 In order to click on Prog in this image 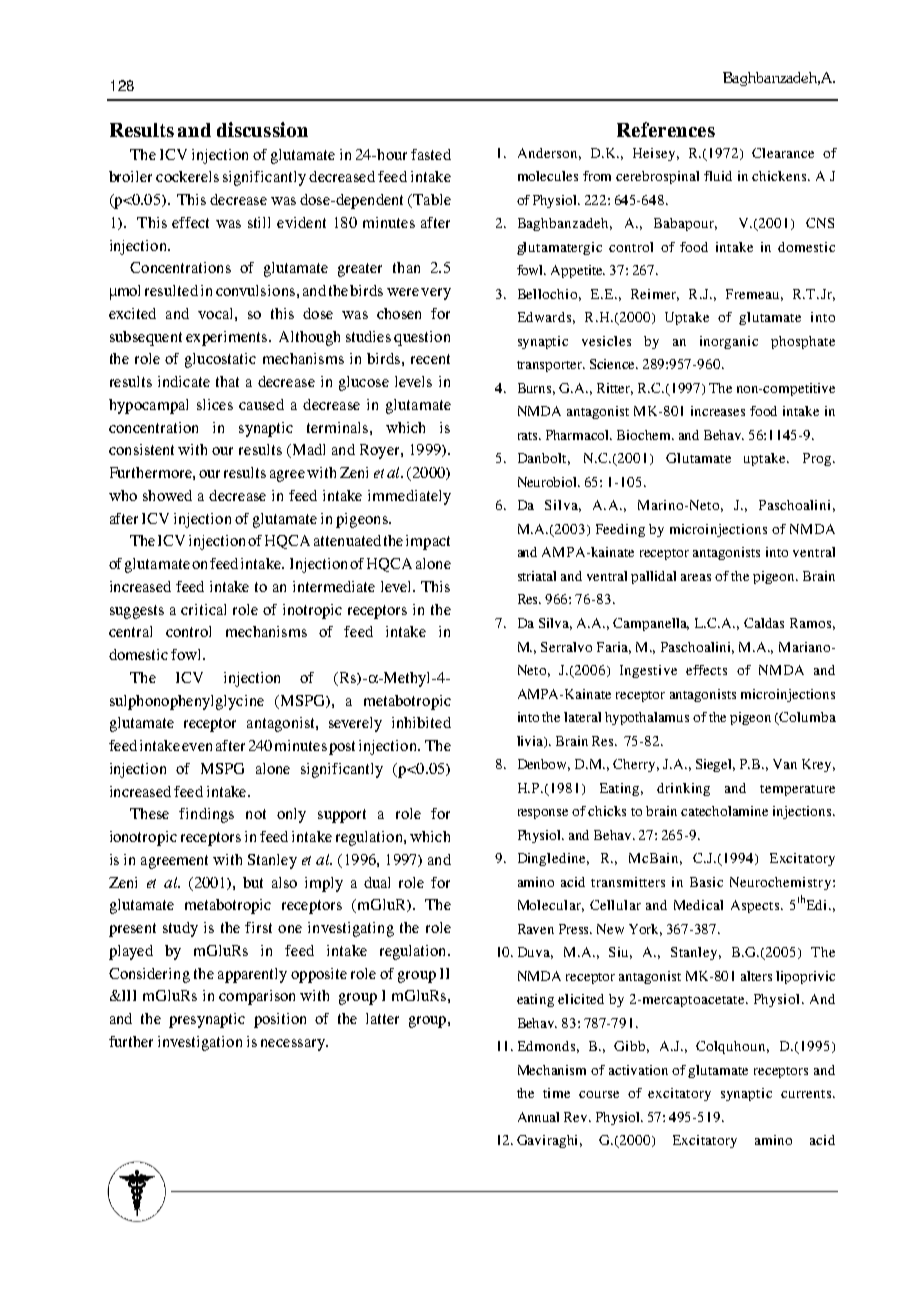, I will do `click(818, 459)`.
